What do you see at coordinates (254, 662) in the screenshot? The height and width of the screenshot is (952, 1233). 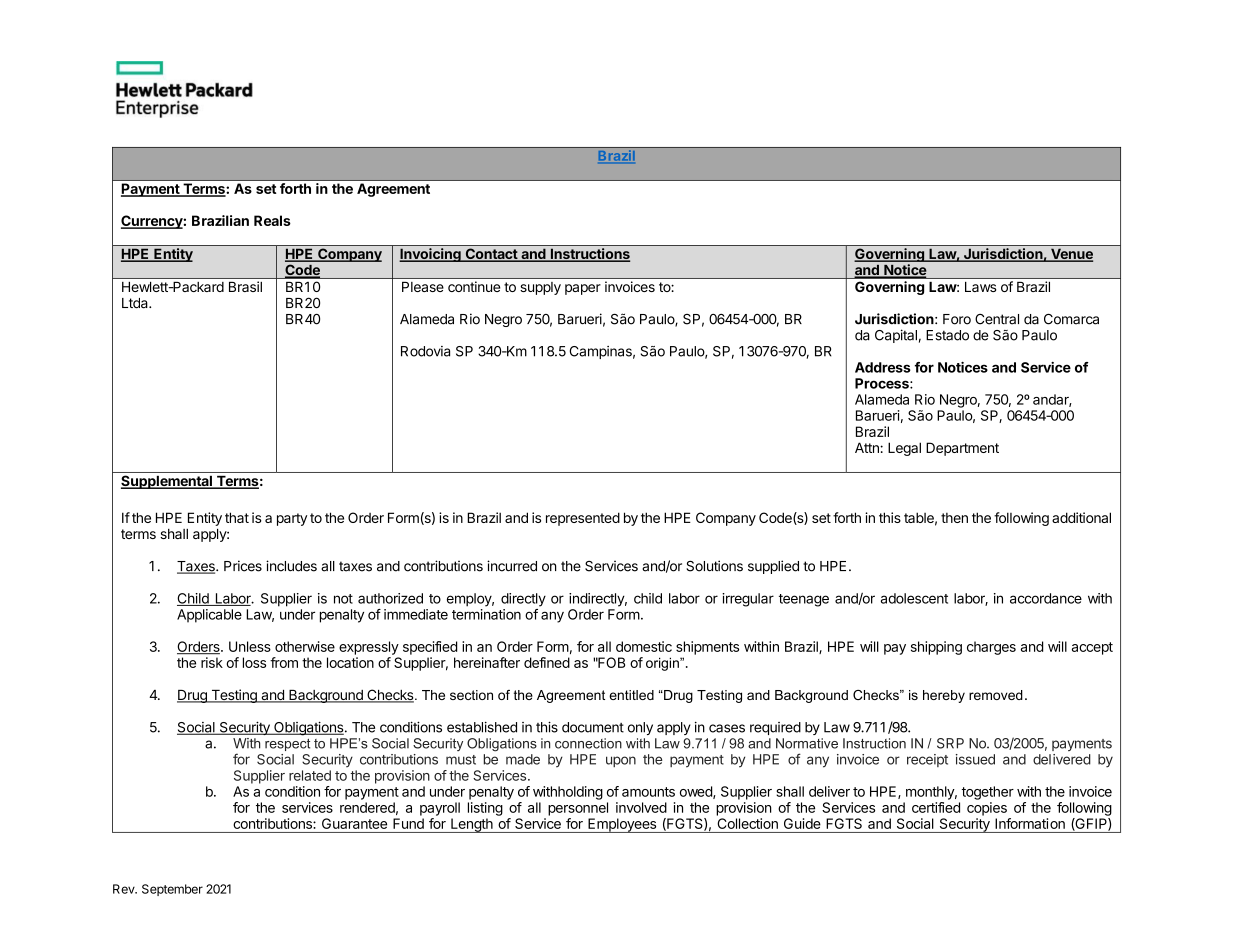 I see `loss` at bounding box center [254, 662].
